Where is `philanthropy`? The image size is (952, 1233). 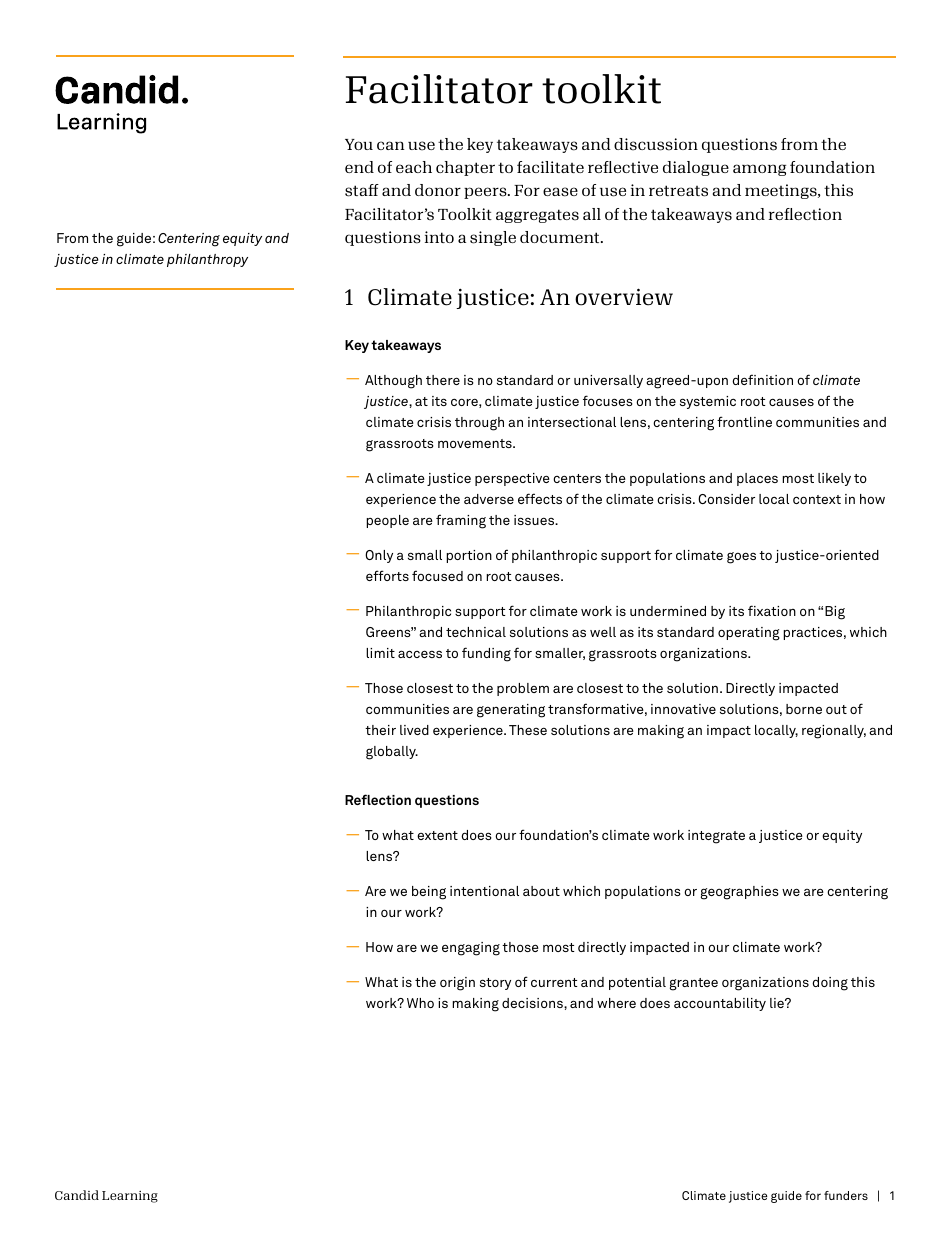
philanthropy is located at coordinates (207, 260).
